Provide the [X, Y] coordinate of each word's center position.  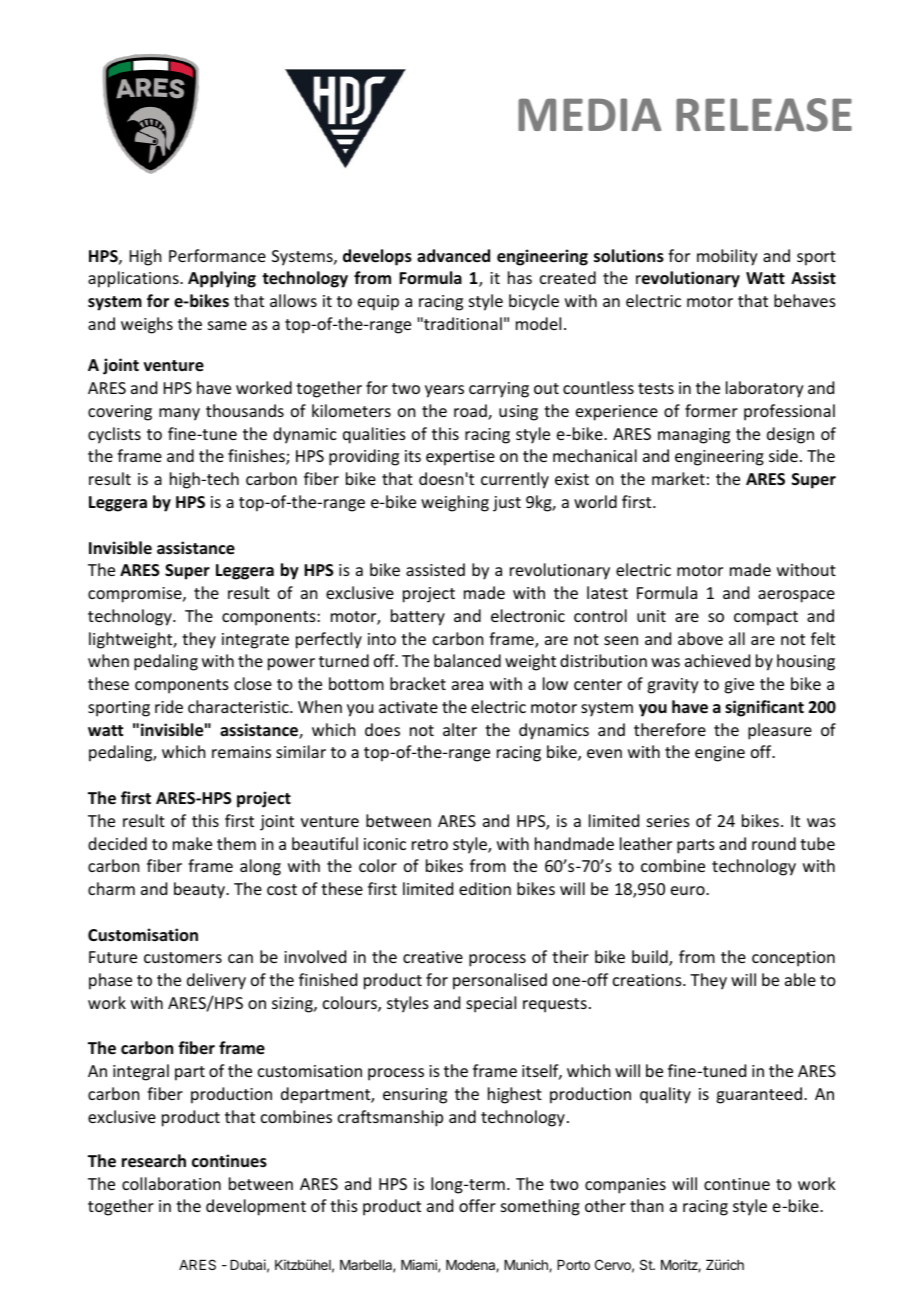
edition [485, 888]
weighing [455, 503]
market [678, 478]
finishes [257, 457]
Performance [217, 255]
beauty [200, 890]
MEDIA [589, 114]
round [774, 843]
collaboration [171, 1183]
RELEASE [764, 115]
